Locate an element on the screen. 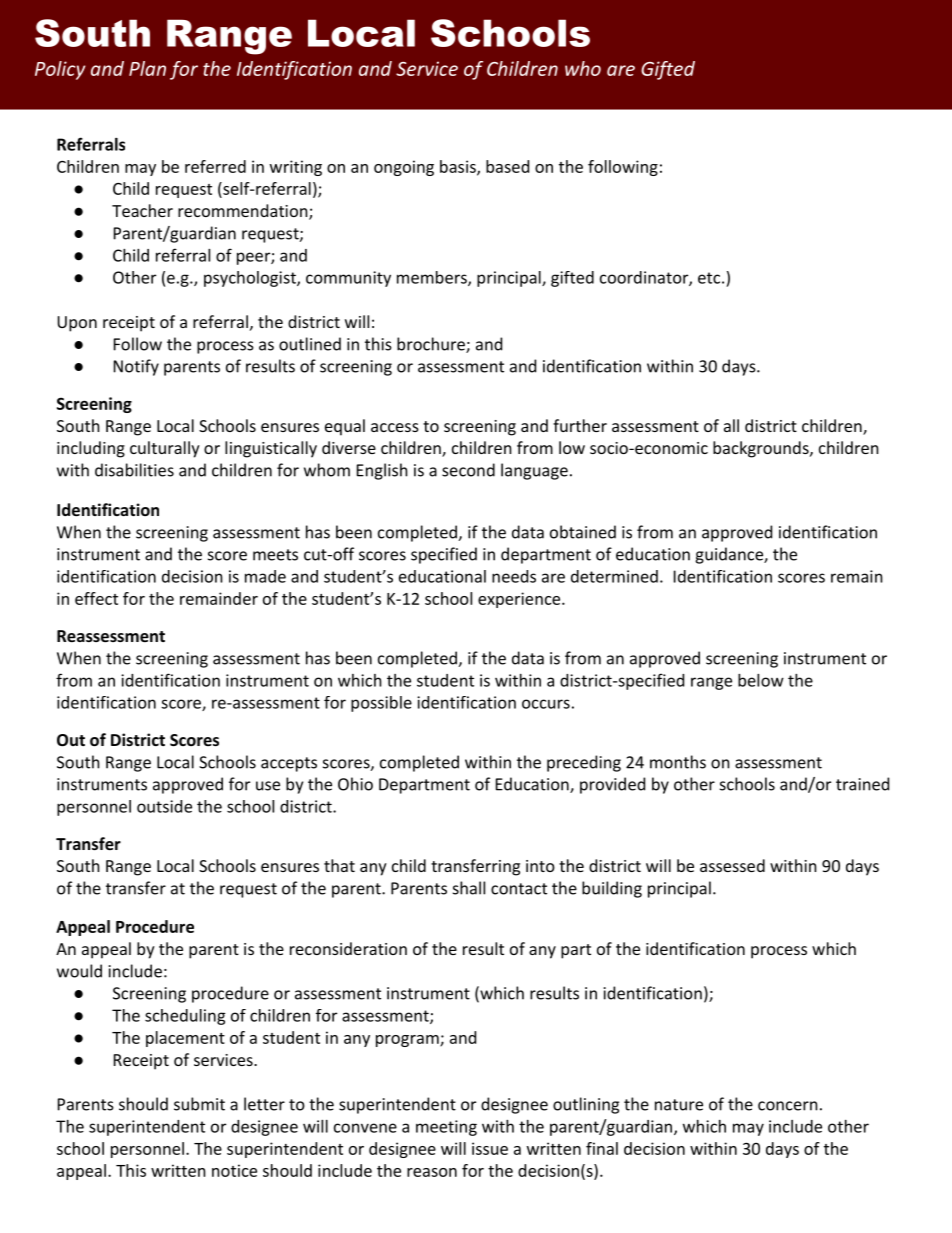 Image resolution: width=952 pixels, height=1233 pixels. outside is located at coordinates (164, 806).
